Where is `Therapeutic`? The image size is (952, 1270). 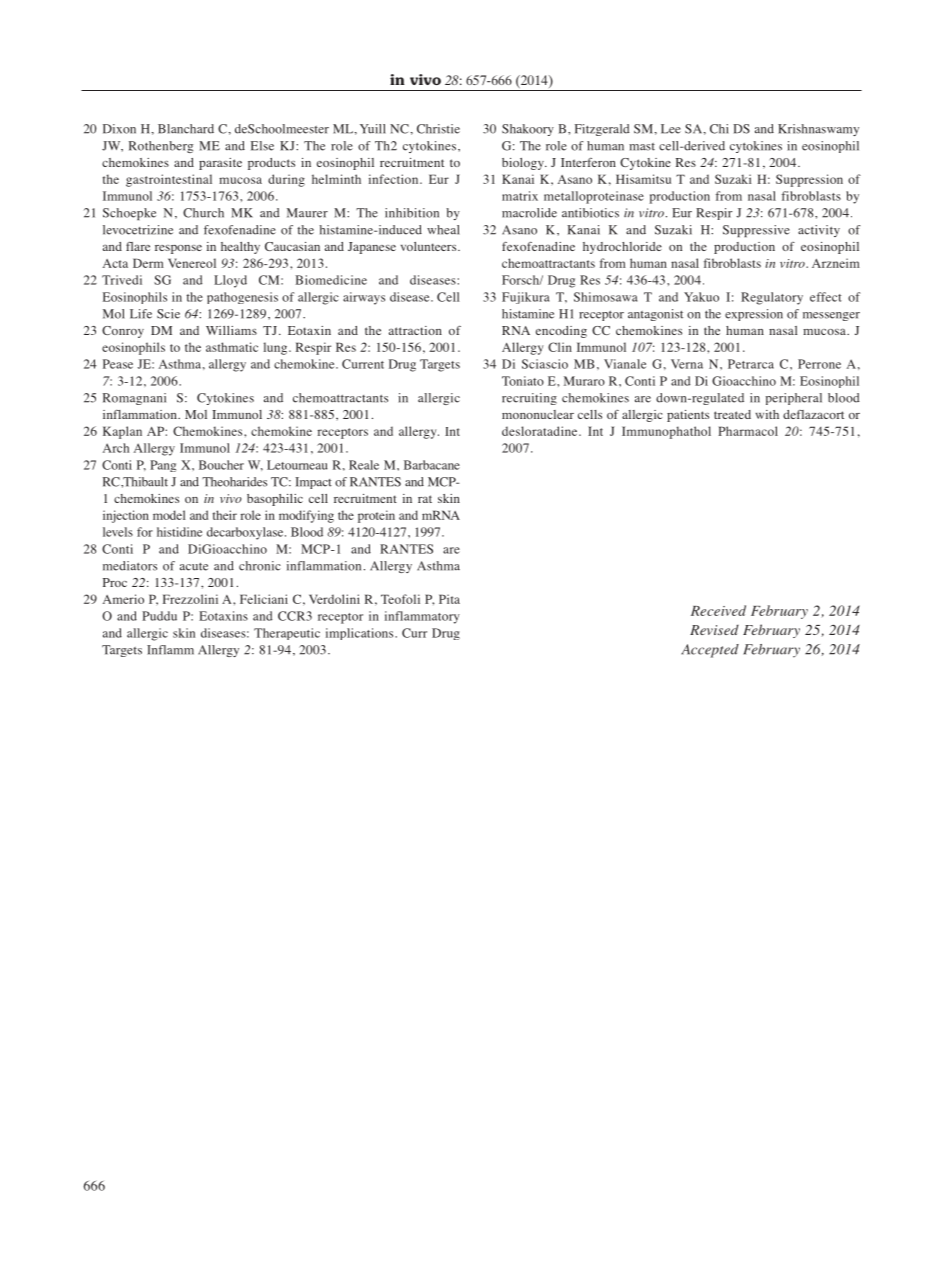 Therapeutic is located at coordinates (287, 634).
